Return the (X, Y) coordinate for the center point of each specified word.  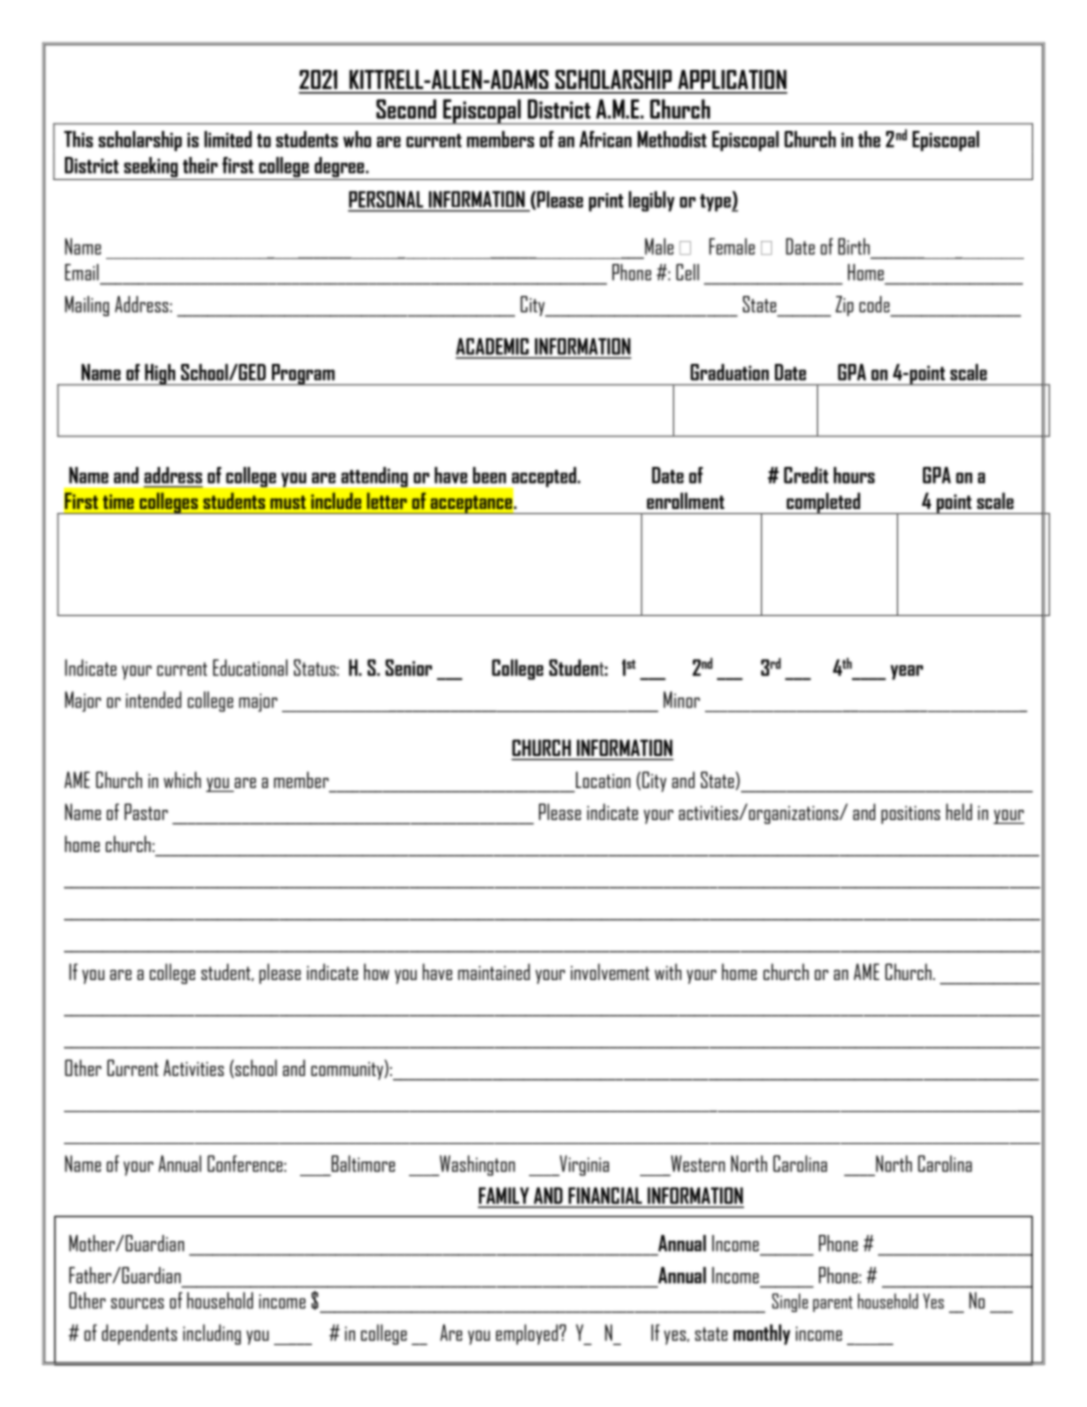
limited (228, 139)
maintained (494, 971)
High (160, 375)
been (489, 475)
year (906, 672)
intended (153, 699)
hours (854, 475)
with (668, 971)
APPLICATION (732, 79)
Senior (408, 667)
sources (137, 1303)
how (376, 971)
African (605, 139)
